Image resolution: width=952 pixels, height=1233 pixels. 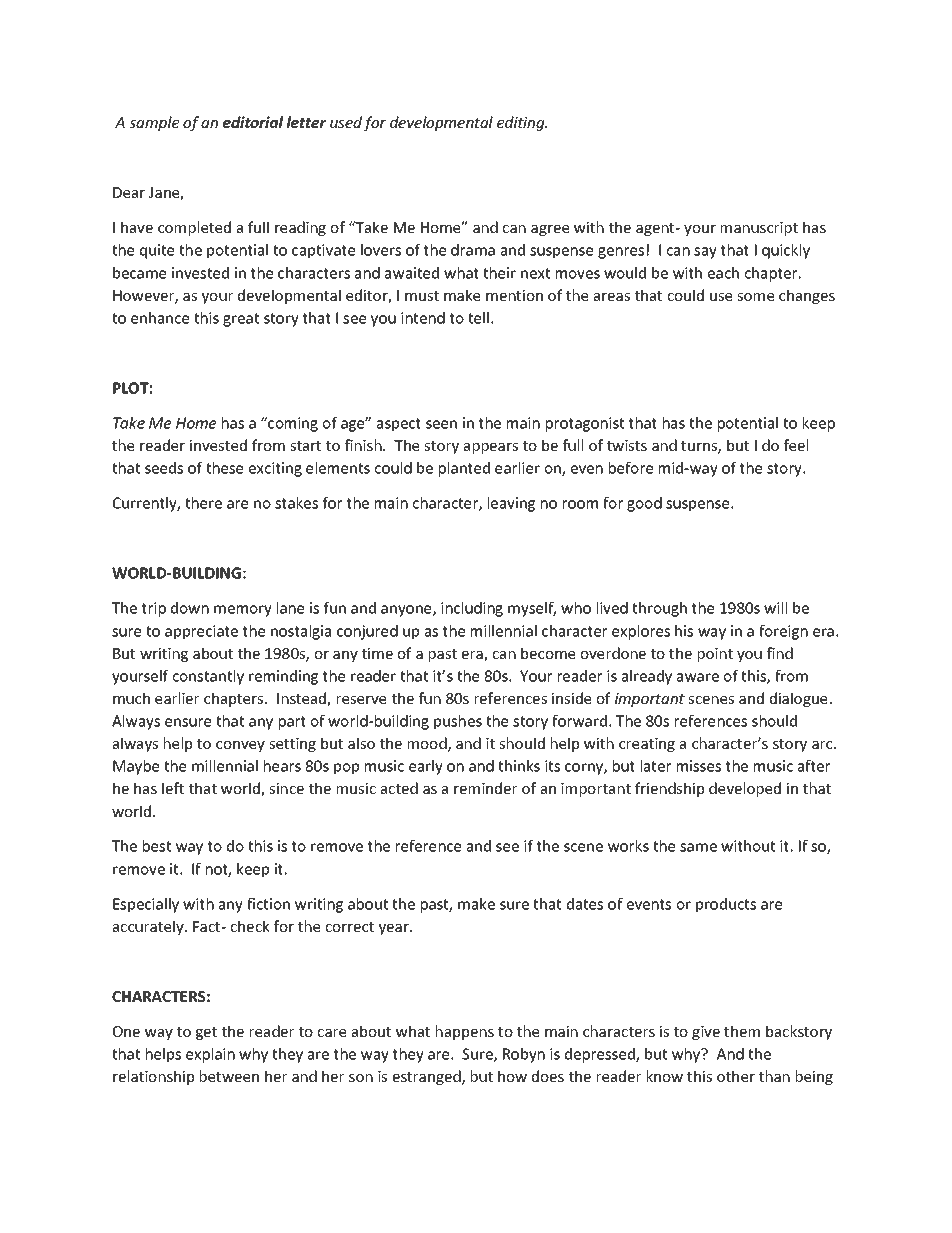 I want to click on them, so click(x=742, y=1031).
